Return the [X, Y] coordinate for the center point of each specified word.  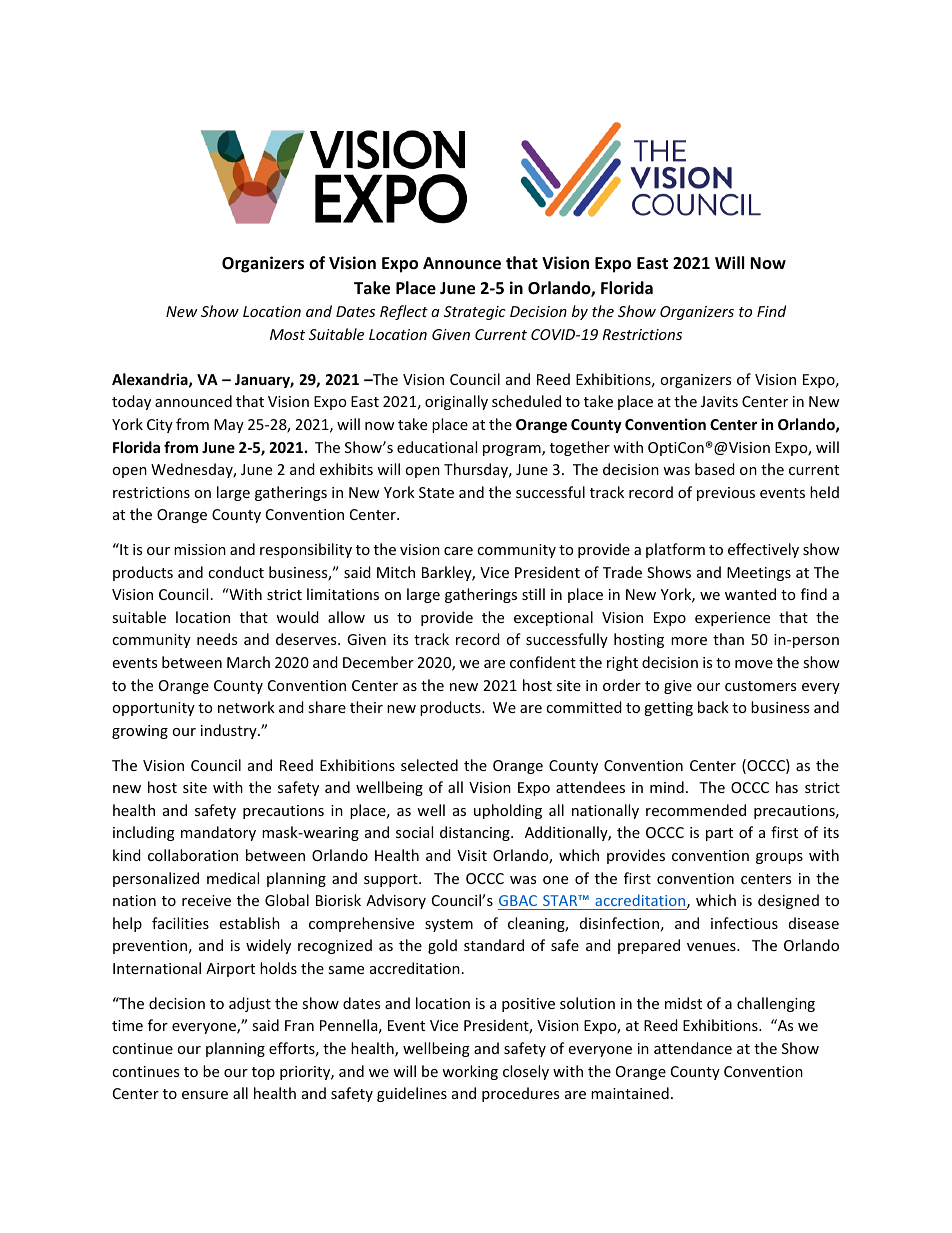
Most [287, 334]
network [246, 707]
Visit [472, 855]
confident [543, 662]
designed [788, 901]
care [458, 551]
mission [200, 549]
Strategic [475, 313]
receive [206, 900]
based [715, 469]
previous [726, 494]
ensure [205, 1095]
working [470, 1072]
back [713, 707]
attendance [693, 1048]
